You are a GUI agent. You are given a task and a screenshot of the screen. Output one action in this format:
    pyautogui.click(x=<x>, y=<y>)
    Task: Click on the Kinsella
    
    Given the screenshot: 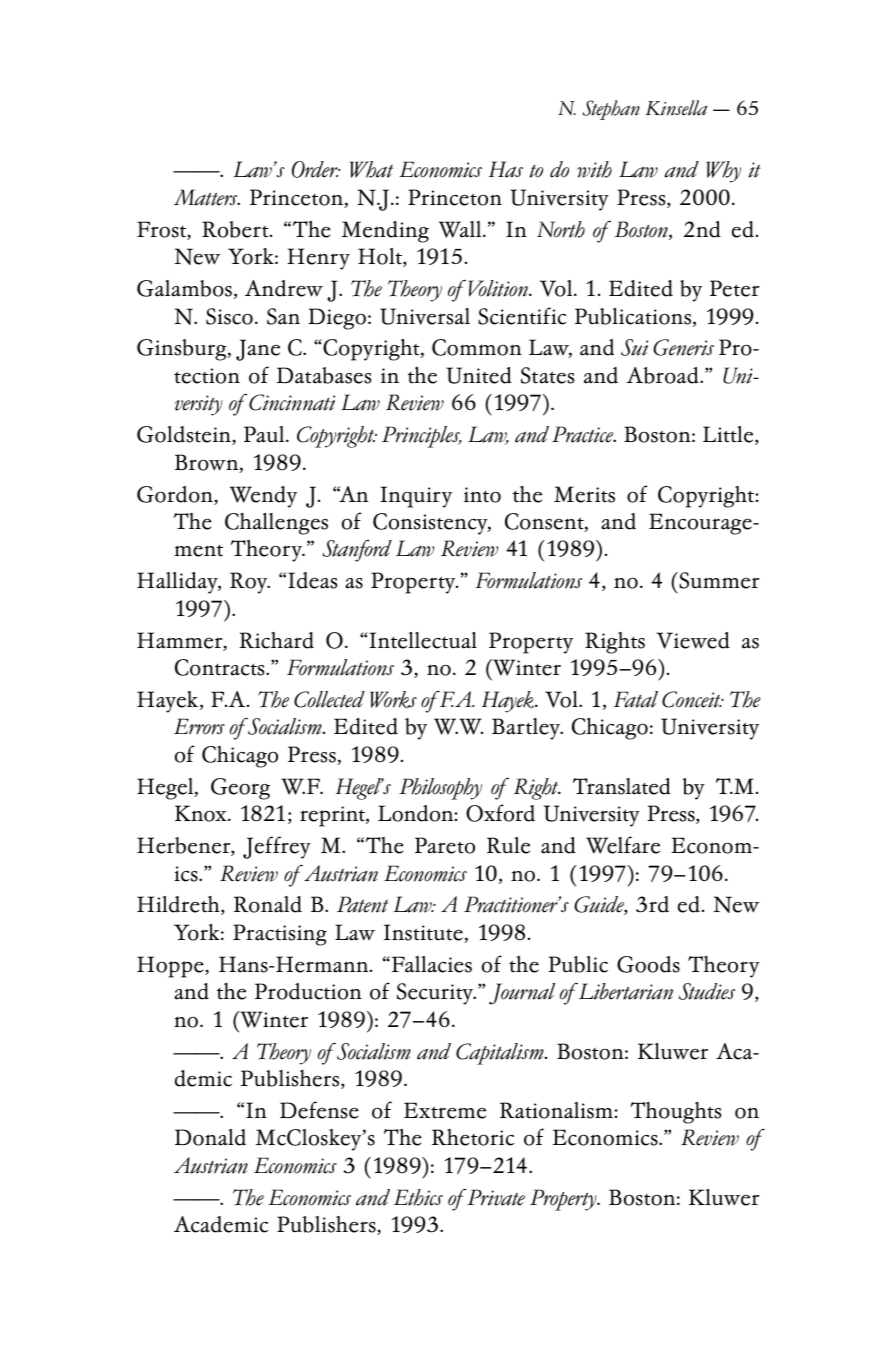 What is the action you would take?
    pyautogui.click(x=676, y=108)
